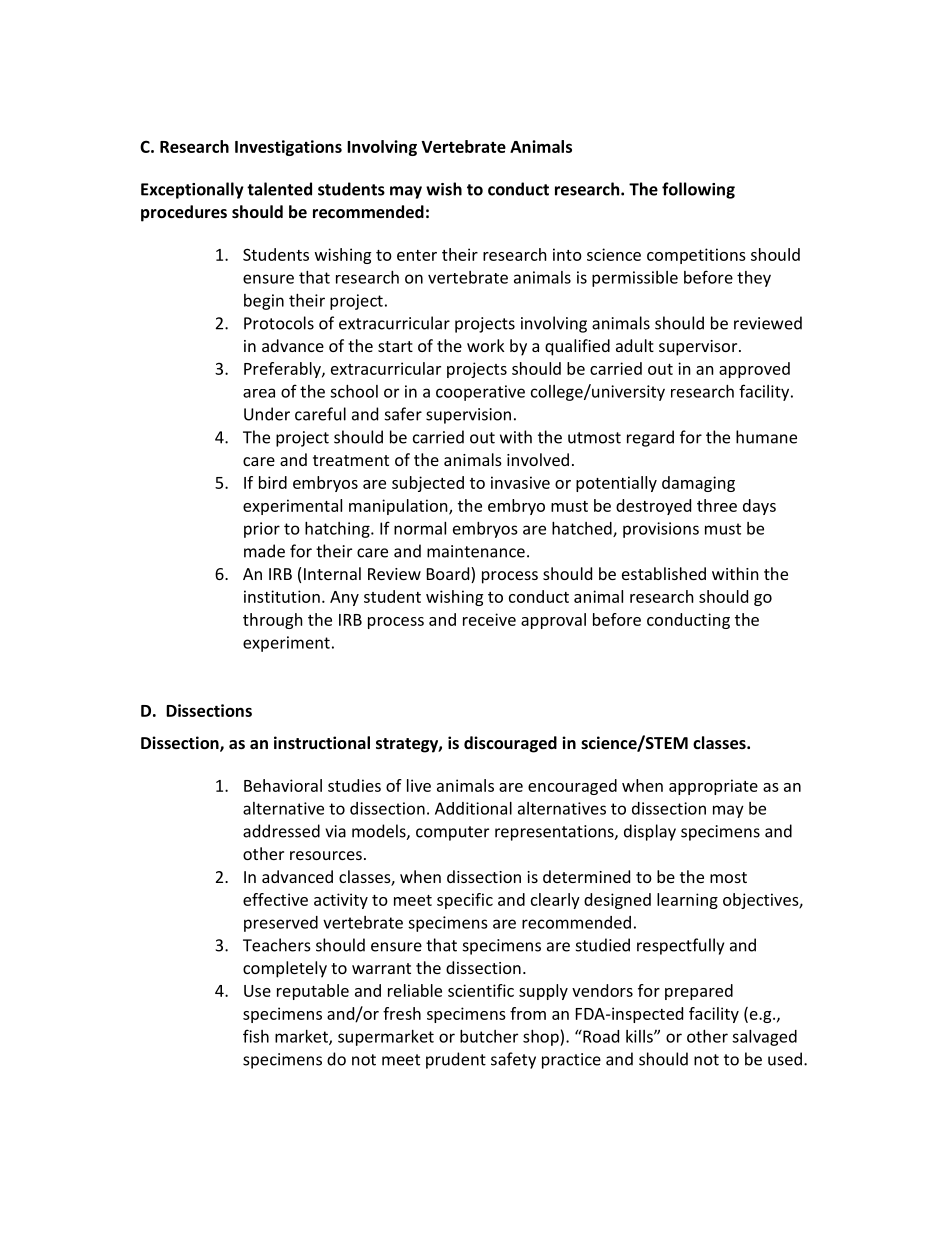  I want to click on appropriate, so click(713, 787).
